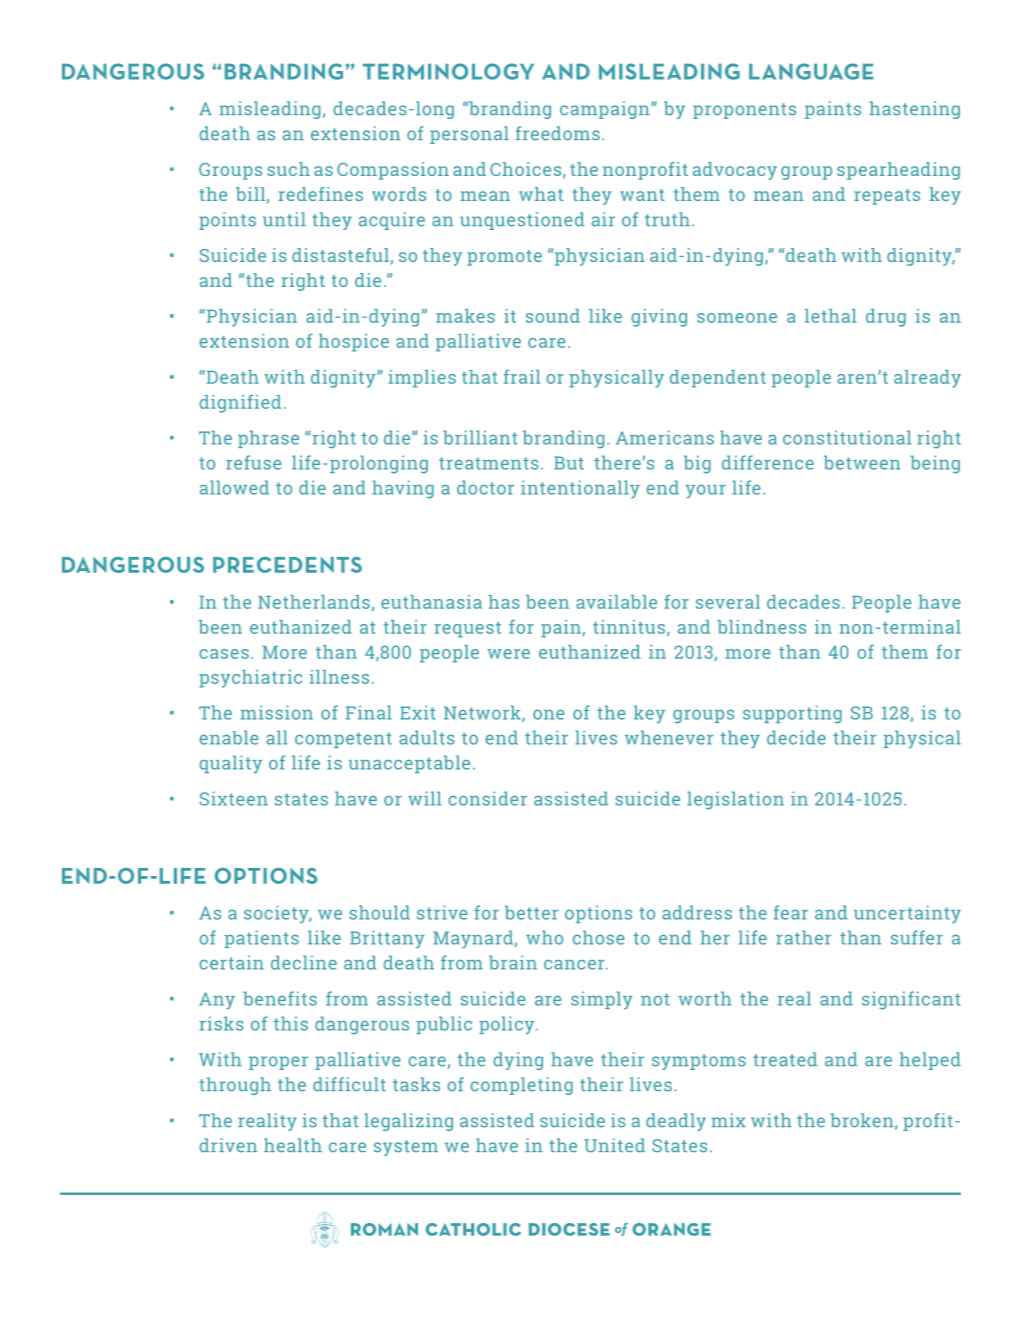 Image resolution: width=1021 pixels, height=1321 pixels. Describe the element at coordinates (287, 565) in the page. I see `PRECEDENTS` at that location.
